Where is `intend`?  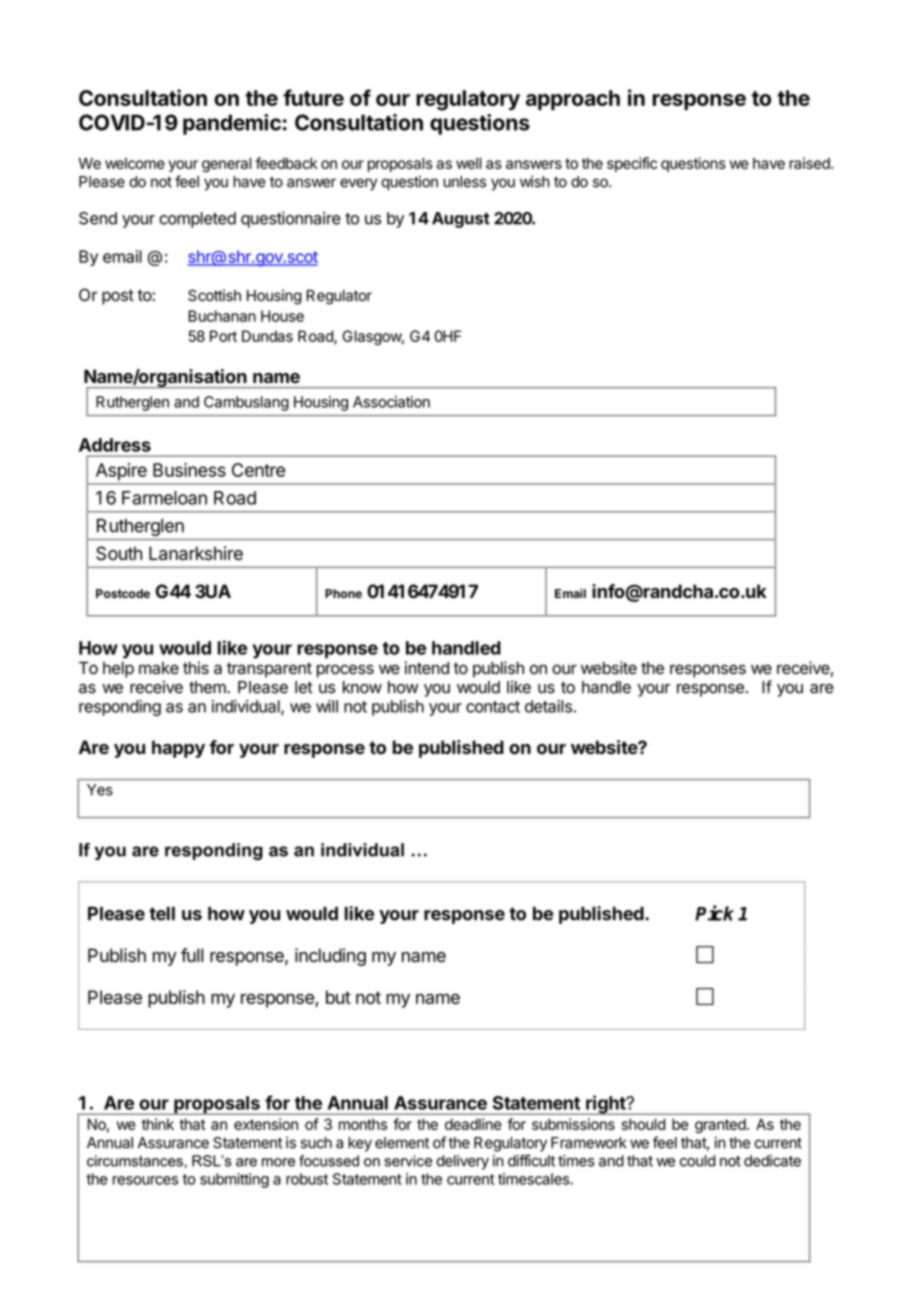
intend is located at coordinates (427, 668).
